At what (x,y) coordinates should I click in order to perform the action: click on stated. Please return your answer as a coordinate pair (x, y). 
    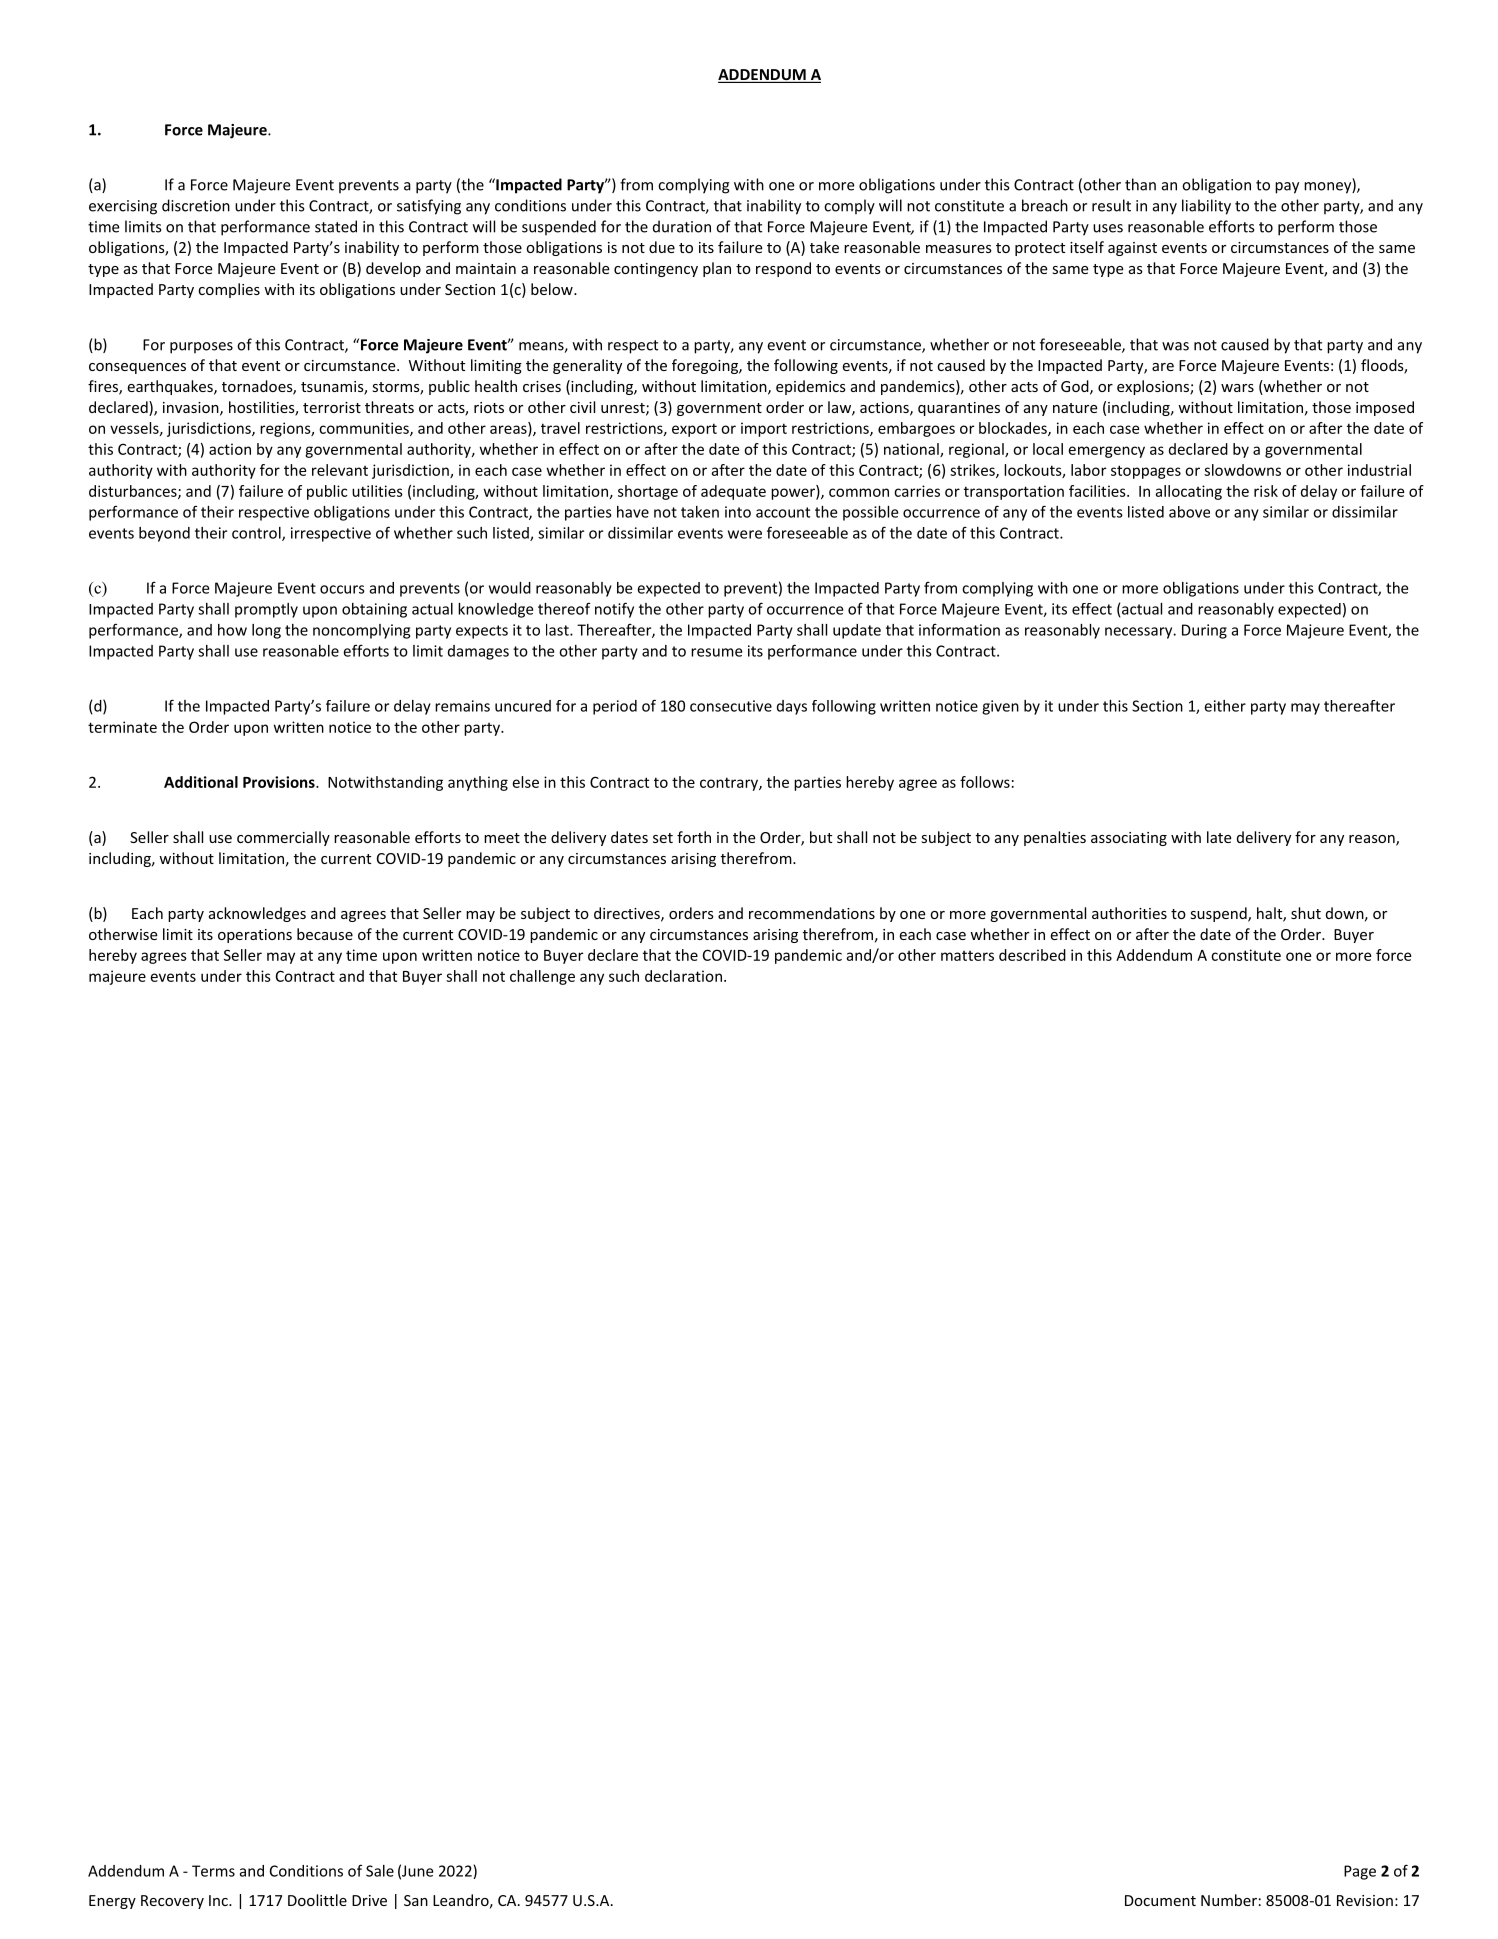
    Looking at the image, I should click on (336, 226).
